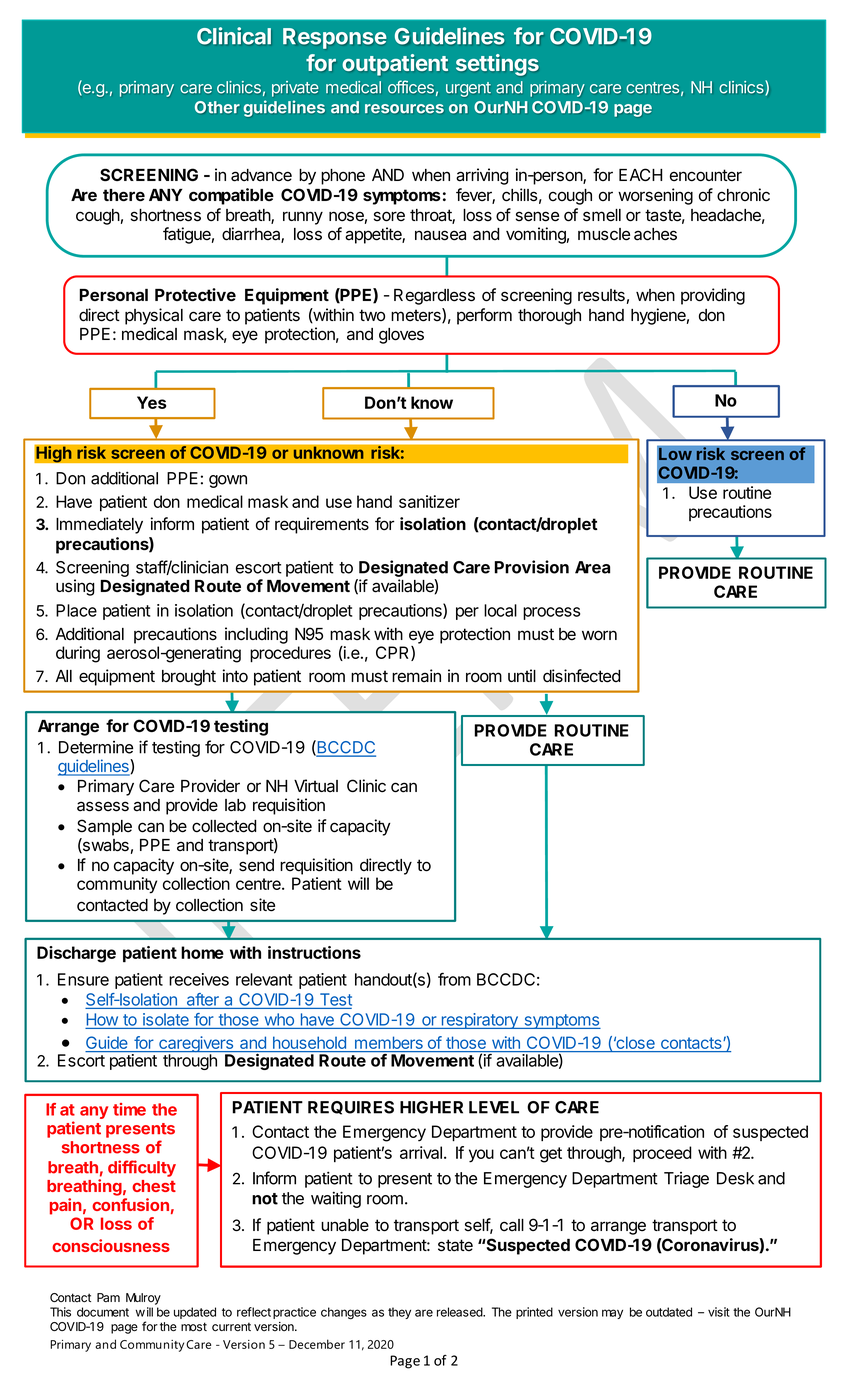 Image resolution: width=849 pixels, height=1400 pixels. Describe the element at coordinates (675, 454) in the image. I see `Low` at that location.
